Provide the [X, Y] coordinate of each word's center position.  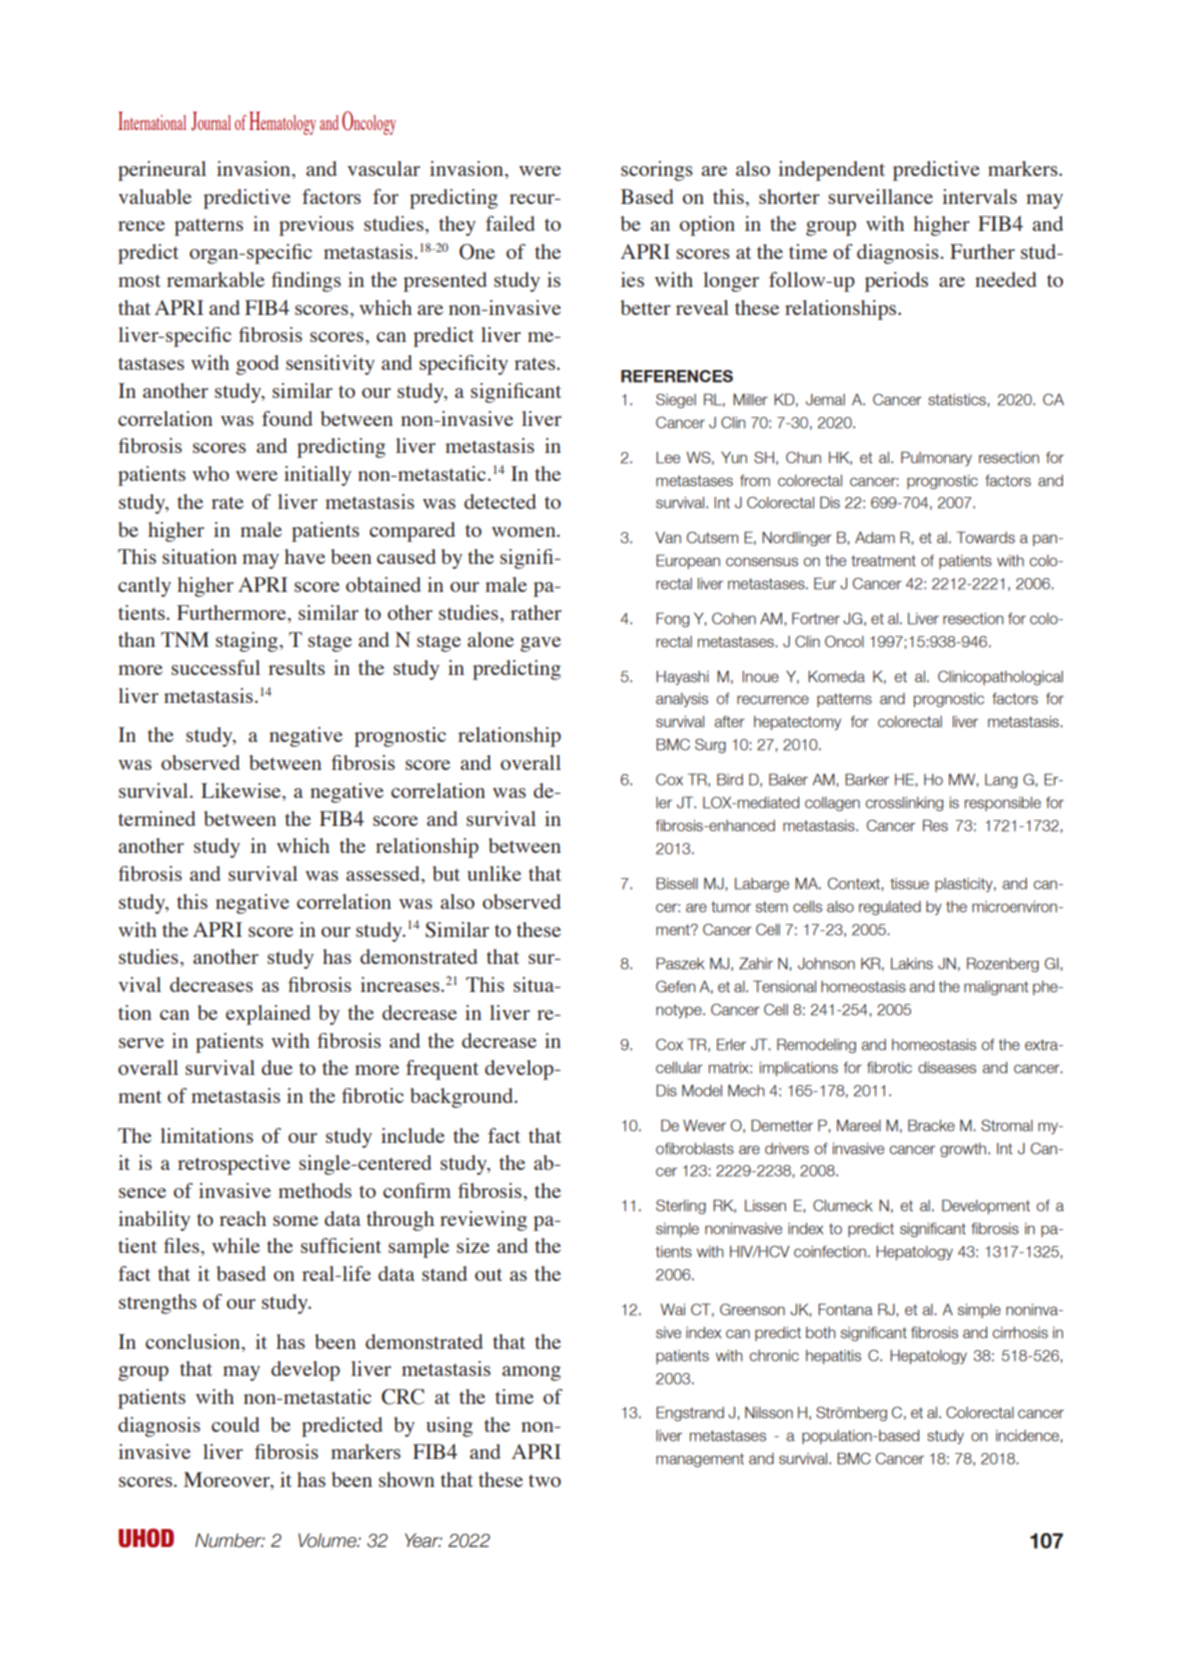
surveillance [880, 196]
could [235, 1424]
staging [247, 642]
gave [540, 644]
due [277, 1067]
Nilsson [769, 1413]
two [545, 1480]
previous [316, 226]
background [463, 1098]
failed [510, 223]
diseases [947, 1068]
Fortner [816, 618]
